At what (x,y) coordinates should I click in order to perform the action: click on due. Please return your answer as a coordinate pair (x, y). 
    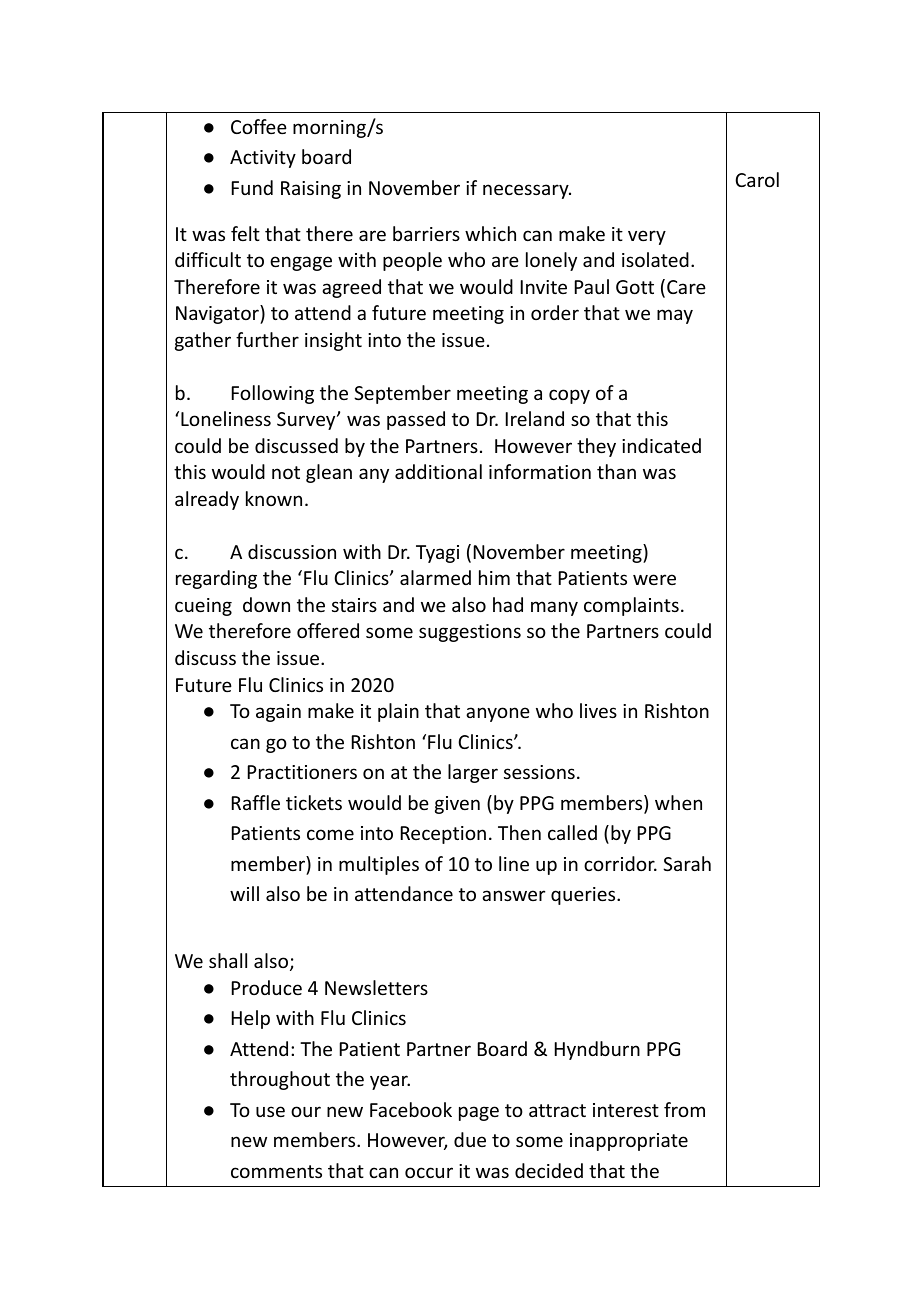
    Looking at the image, I should click on (470, 1139).
